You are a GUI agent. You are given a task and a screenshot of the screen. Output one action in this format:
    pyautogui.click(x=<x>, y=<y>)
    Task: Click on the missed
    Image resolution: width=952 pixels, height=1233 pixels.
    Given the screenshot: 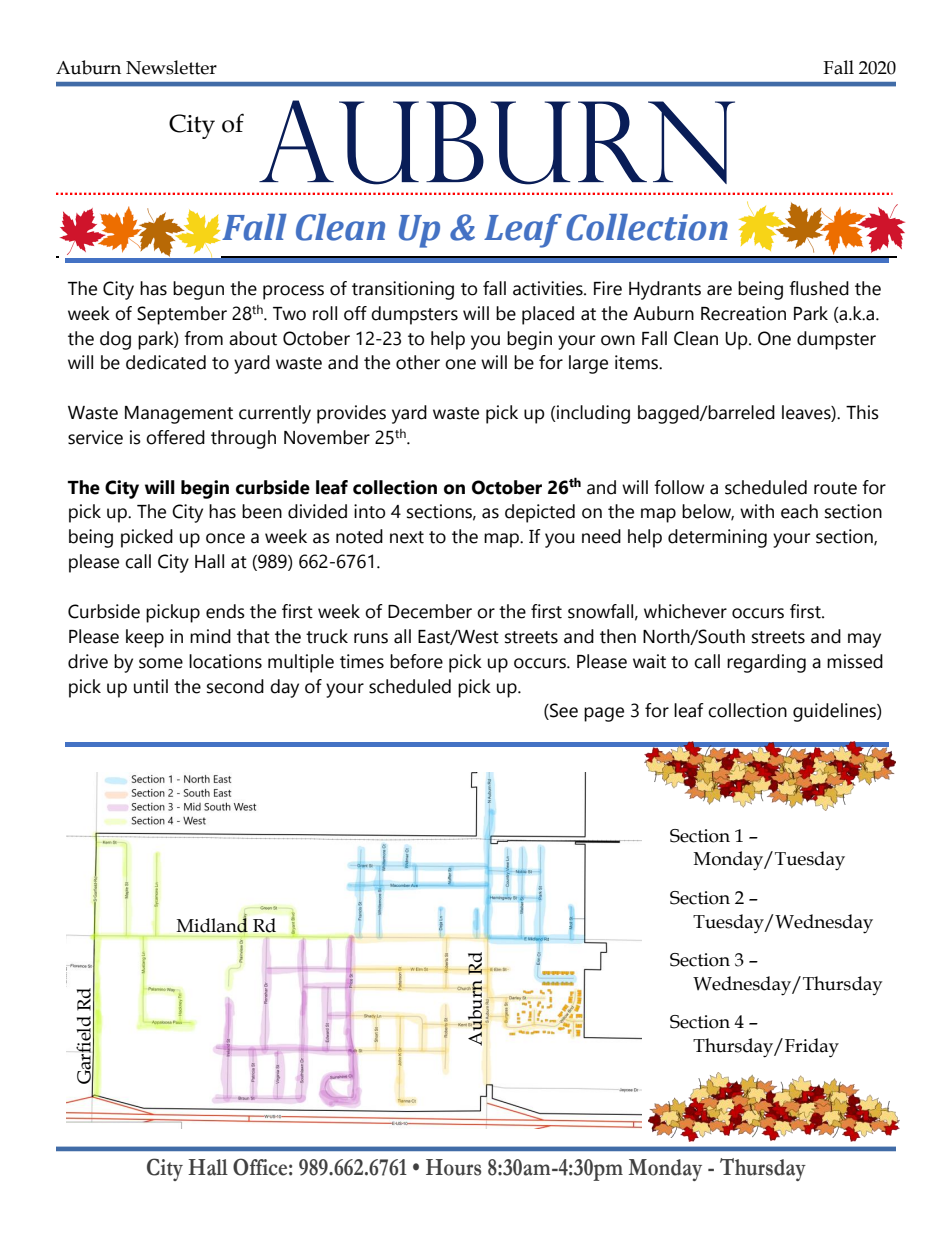 What is the action you would take?
    pyautogui.click(x=855, y=661)
